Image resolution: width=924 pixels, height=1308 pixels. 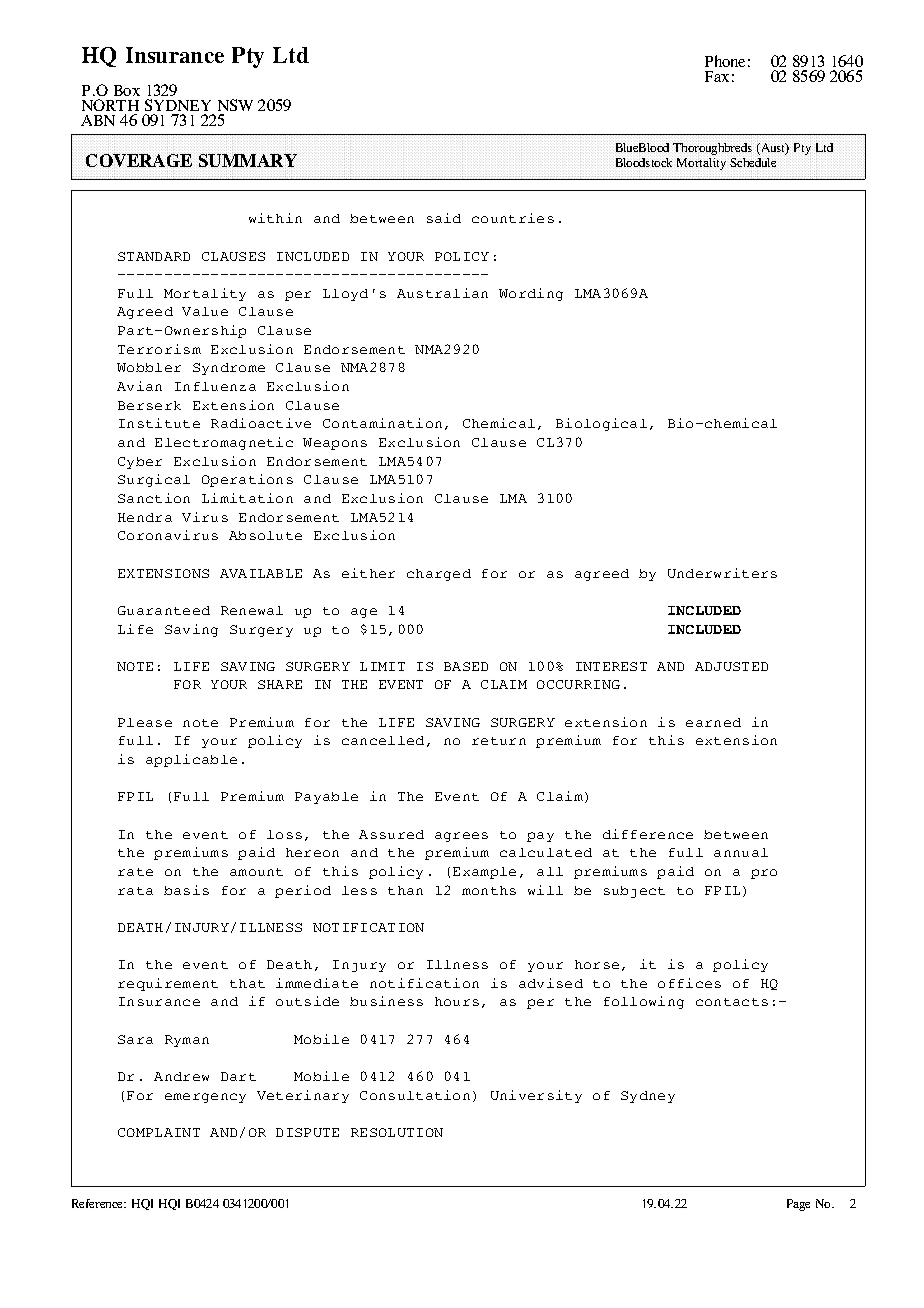 What do you see at coordinates (235, 107) in the screenshot?
I see `NSW` at bounding box center [235, 107].
